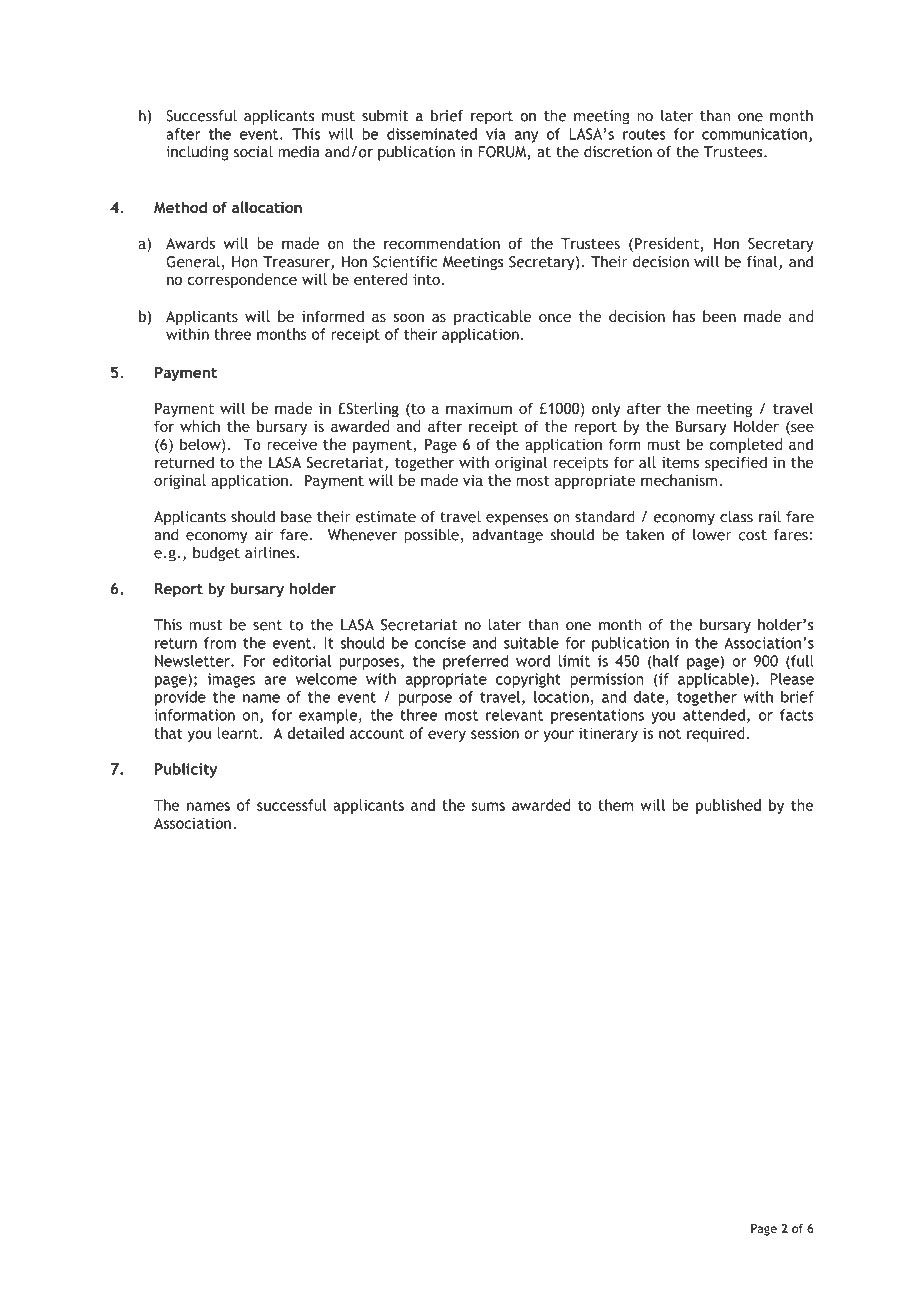  I want to click on any, so click(526, 137).
